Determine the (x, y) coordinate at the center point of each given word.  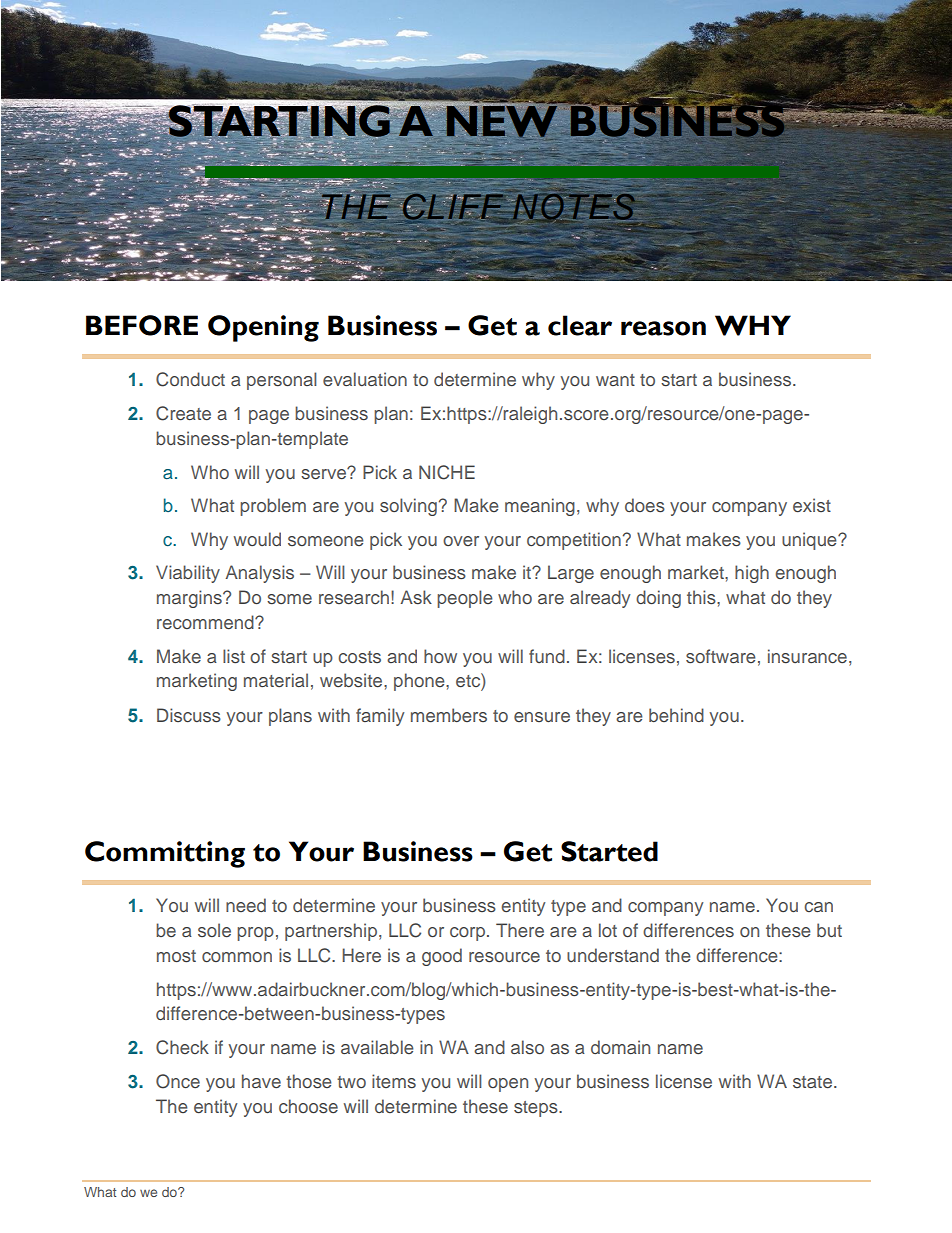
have (261, 1081)
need (246, 905)
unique (810, 541)
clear (580, 325)
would (257, 539)
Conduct (190, 379)
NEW (501, 120)
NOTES (573, 207)
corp (469, 934)
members (449, 715)
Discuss (189, 715)
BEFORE (142, 325)
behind (676, 715)
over (461, 541)
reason (663, 328)
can (818, 907)
